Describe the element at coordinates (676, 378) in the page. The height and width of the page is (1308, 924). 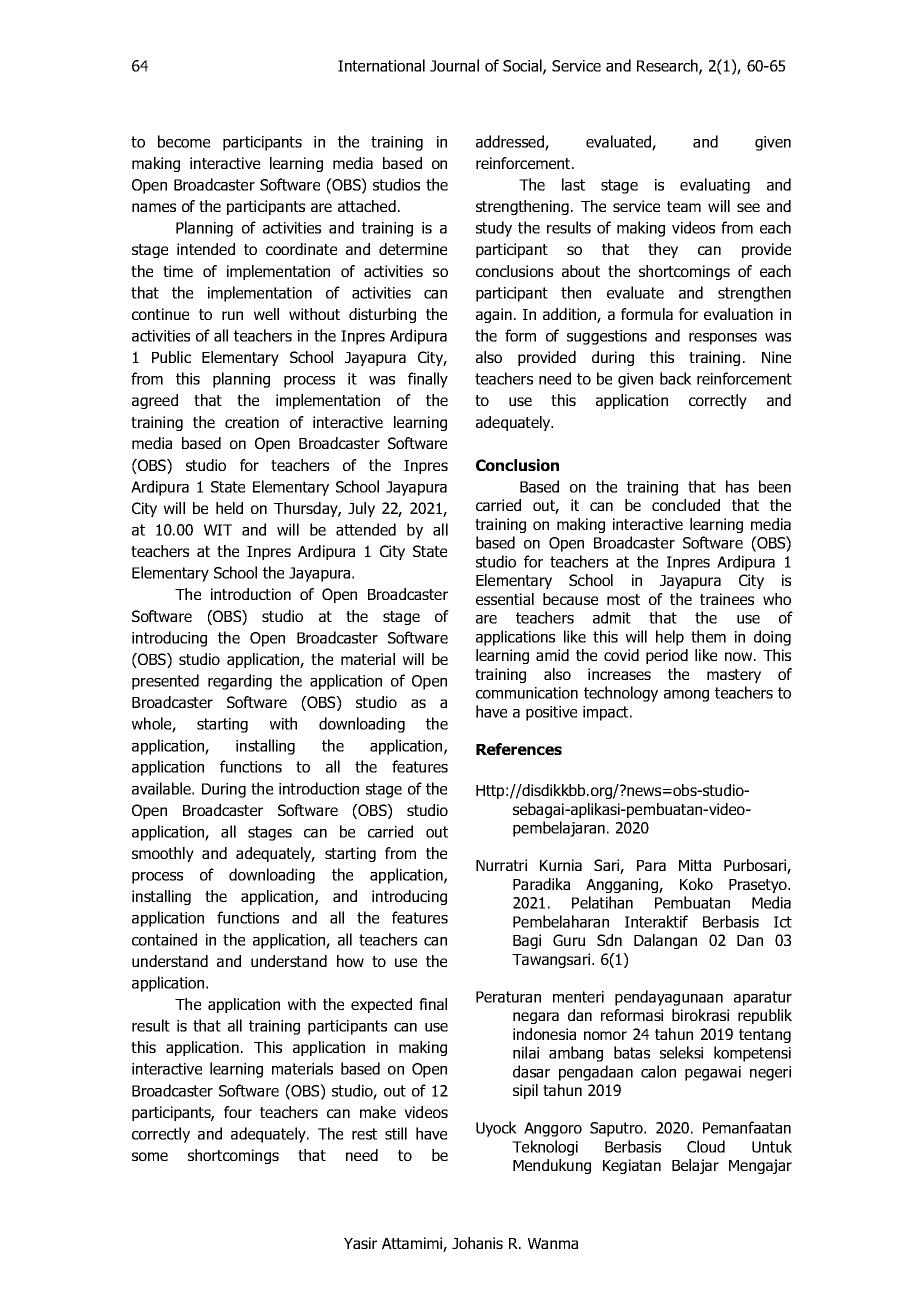
I see `back` at that location.
